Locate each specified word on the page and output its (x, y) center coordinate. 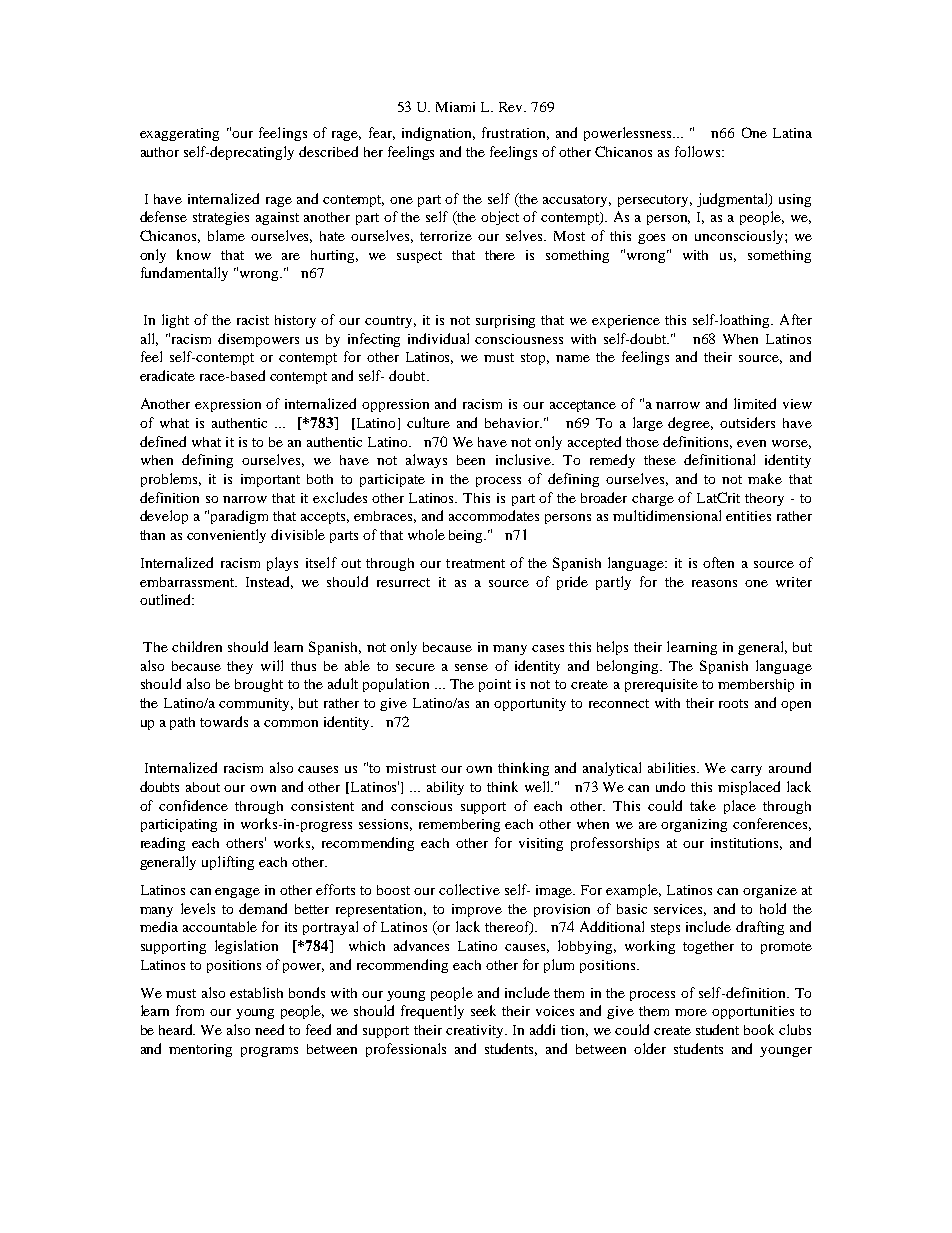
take (703, 805)
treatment (475, 563)
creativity (476, 1031)
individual (438, 338)
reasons (714, 583)
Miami (455, 107)
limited (755, 403)
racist (253, 320)
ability (445, 788)
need (269, 1029)
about (203, 787)
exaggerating (179, 134)
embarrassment (188, 582)
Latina (792, 133)
